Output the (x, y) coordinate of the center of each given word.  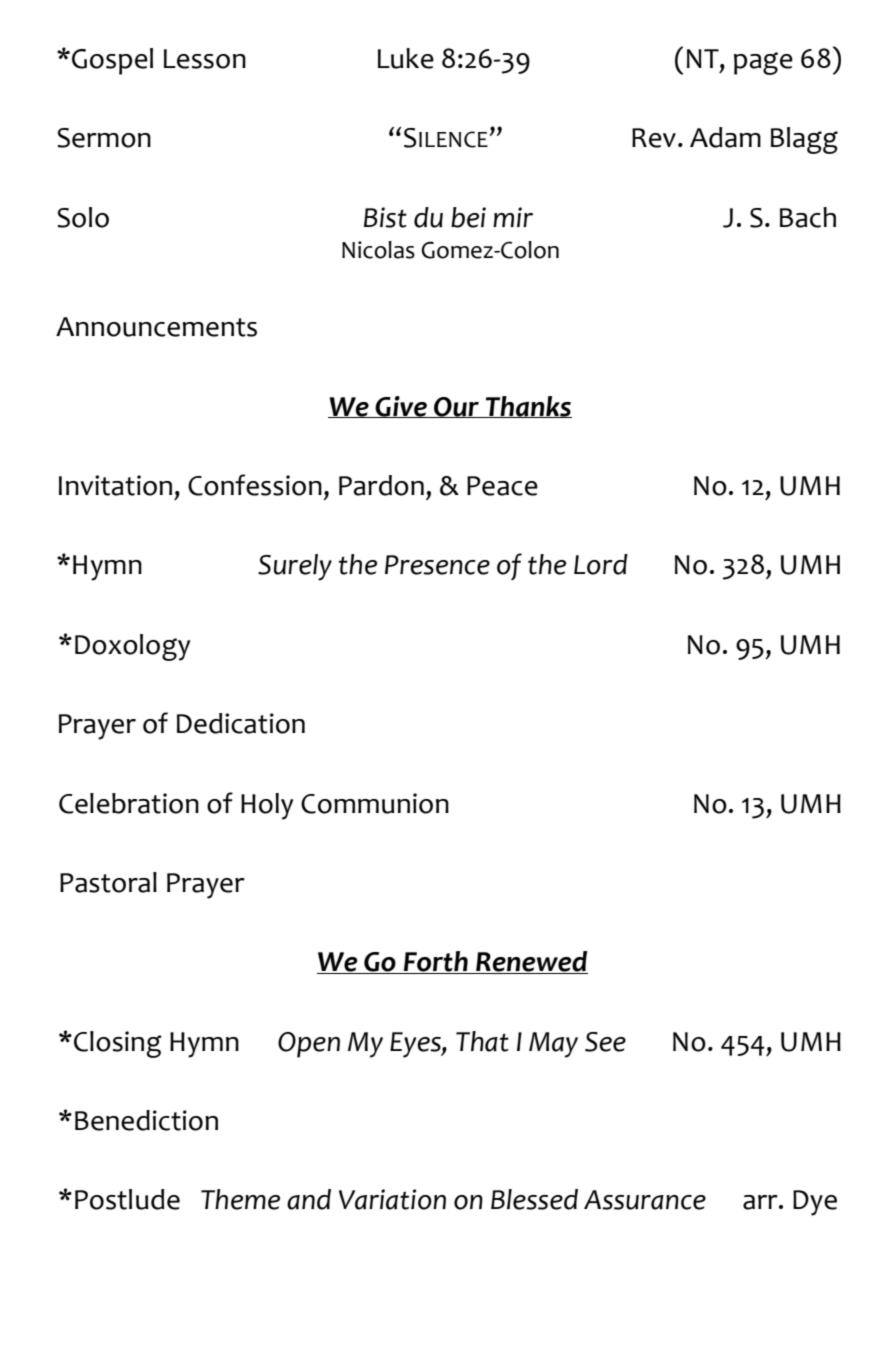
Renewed (531, 962)
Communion (375, 803)
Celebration (129, 803)
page (763, 63)
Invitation (115, 485)
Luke (406, 58)
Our (456, 407)
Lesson (205, 59)
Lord (601, 564)
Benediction (146, 1120)
